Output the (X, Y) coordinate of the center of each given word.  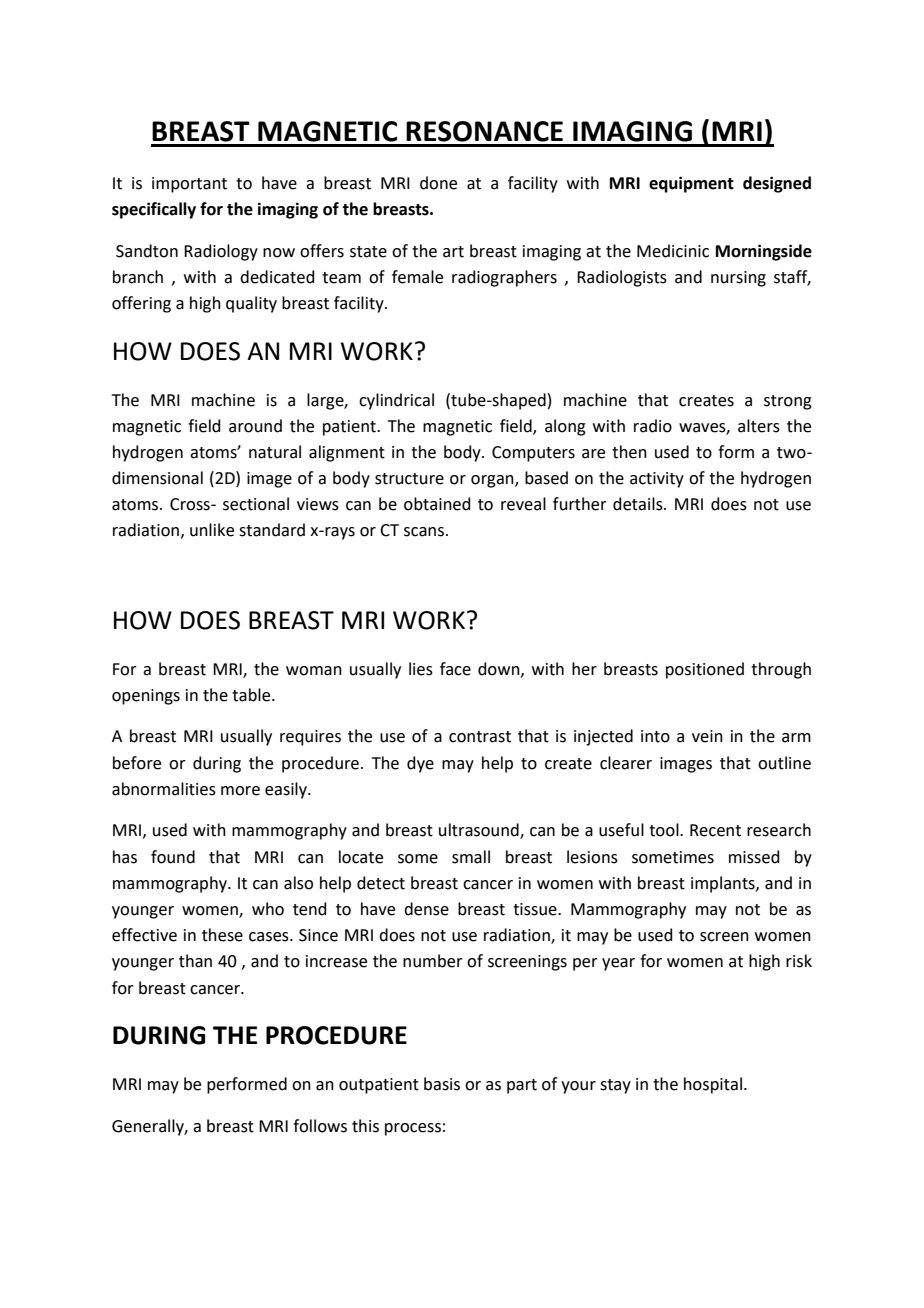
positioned (705, 670)
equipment (691, 184)
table (252, 695)
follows (320, 1126)
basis (442, 1084)
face (455, 669)
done (438, 183)
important (189, 185)
